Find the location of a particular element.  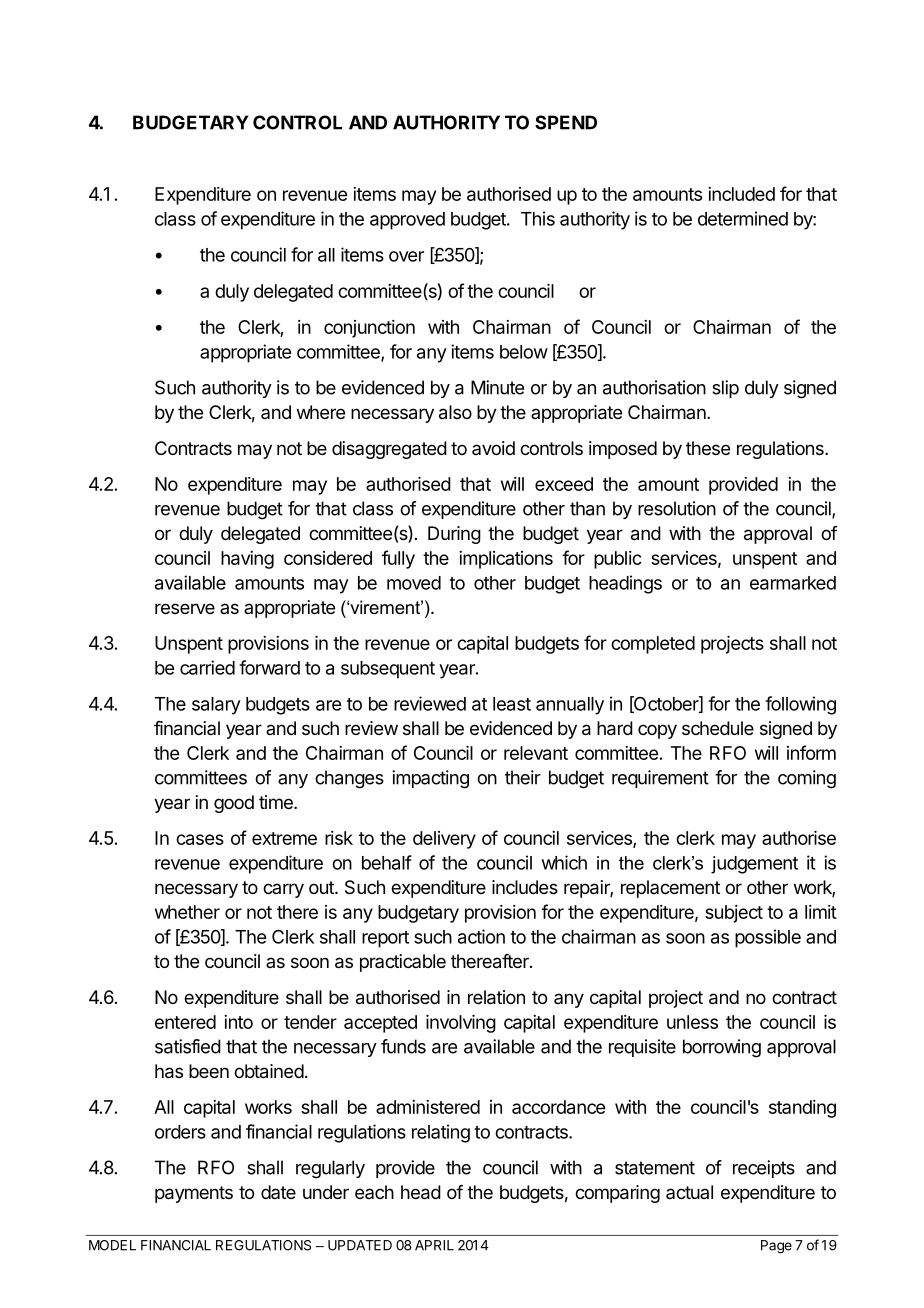

delivery is located at coordinates (444, 840).
